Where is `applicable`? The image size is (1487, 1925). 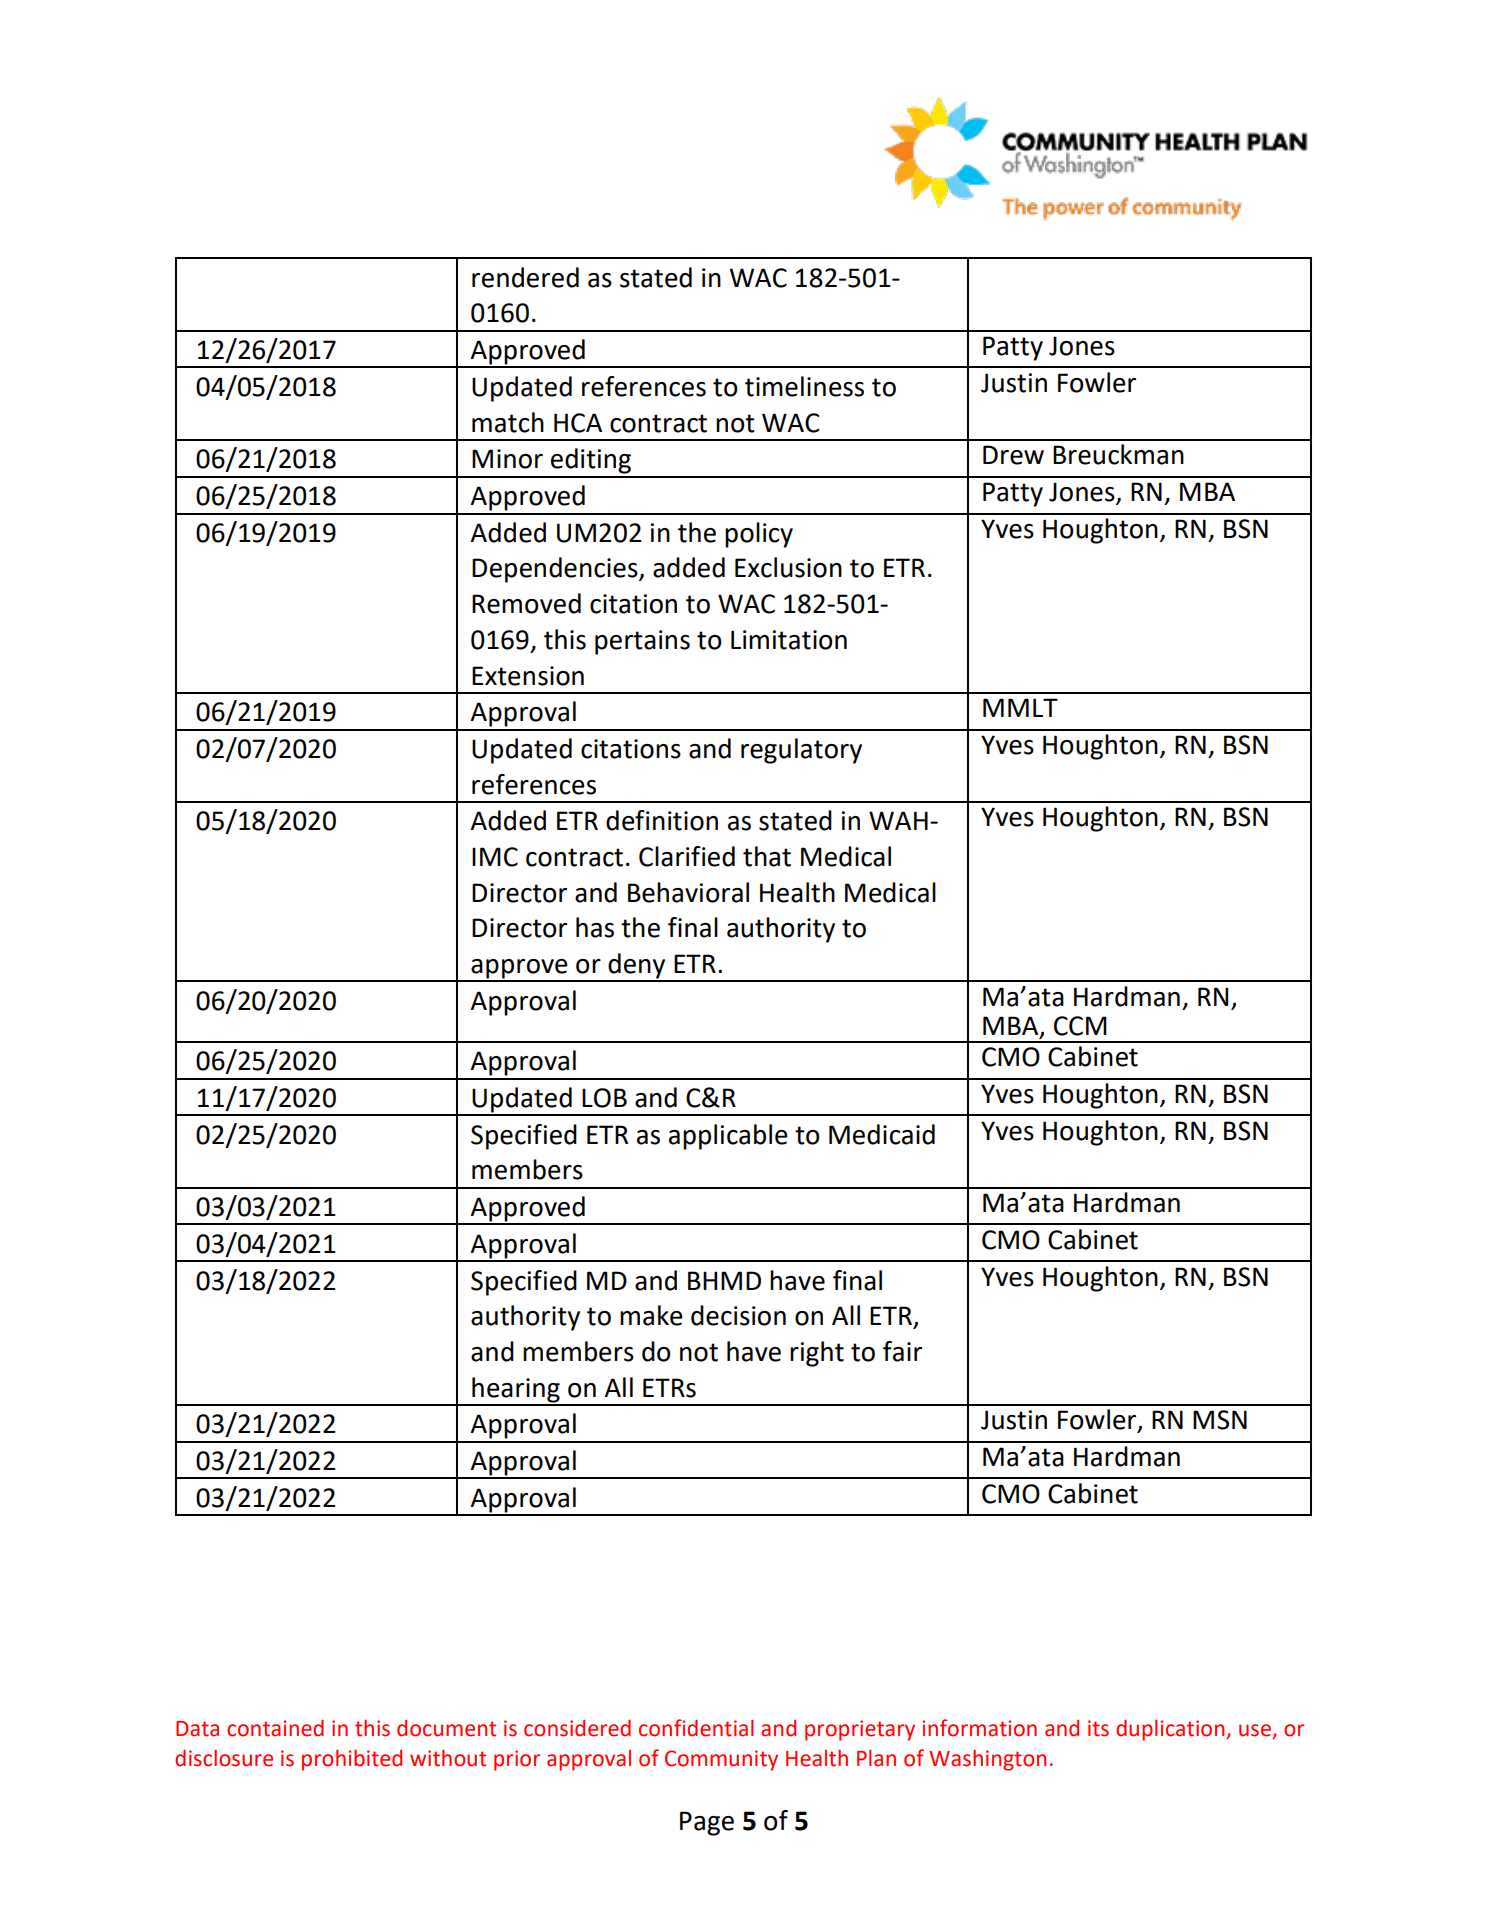
applicable is located at coordinates (728, 1137).
